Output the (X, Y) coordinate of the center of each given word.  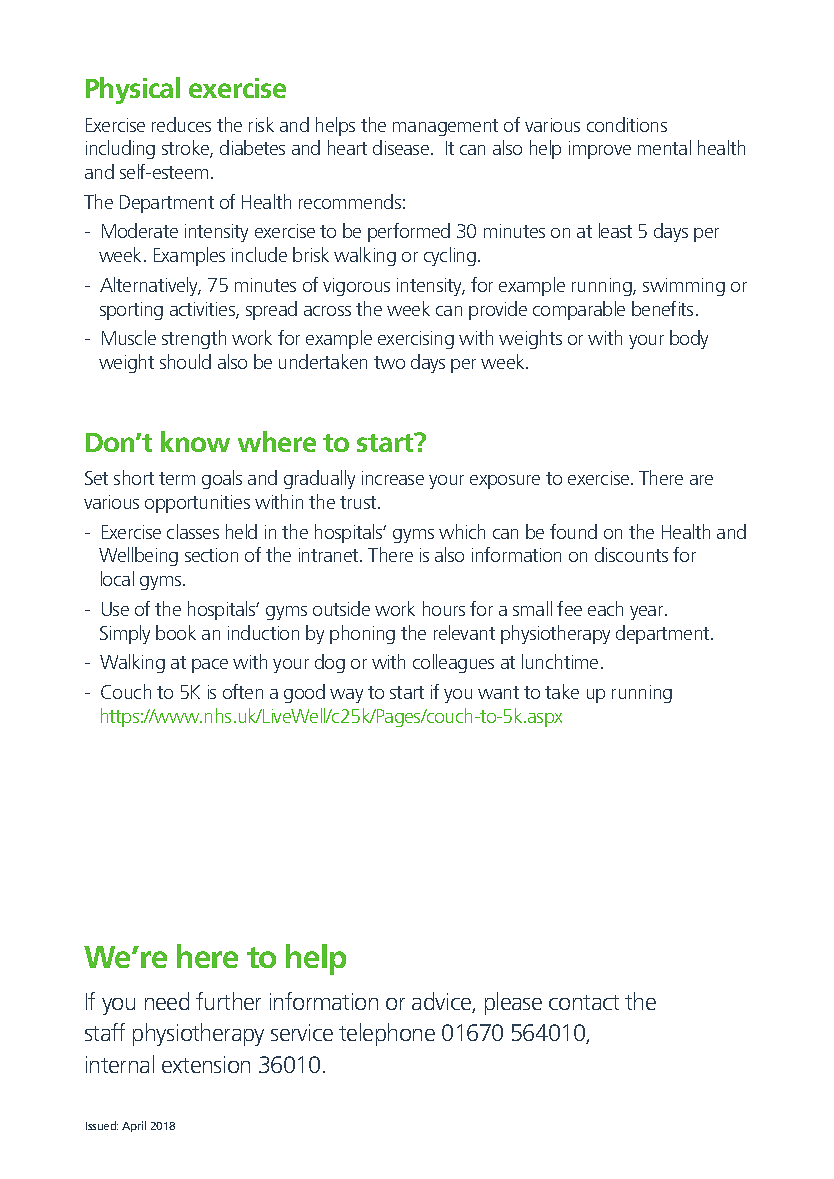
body (689, 339)
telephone (387, 1034)
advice (442, 1002)
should (185, 361)
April (134, 1126)
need (167, 1001)
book (176, 632)
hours (444, 608)
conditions (627, 124)
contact (584, 1002)
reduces (181, 124)
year (648, 613)
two (389, 362)
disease (402, 147)
